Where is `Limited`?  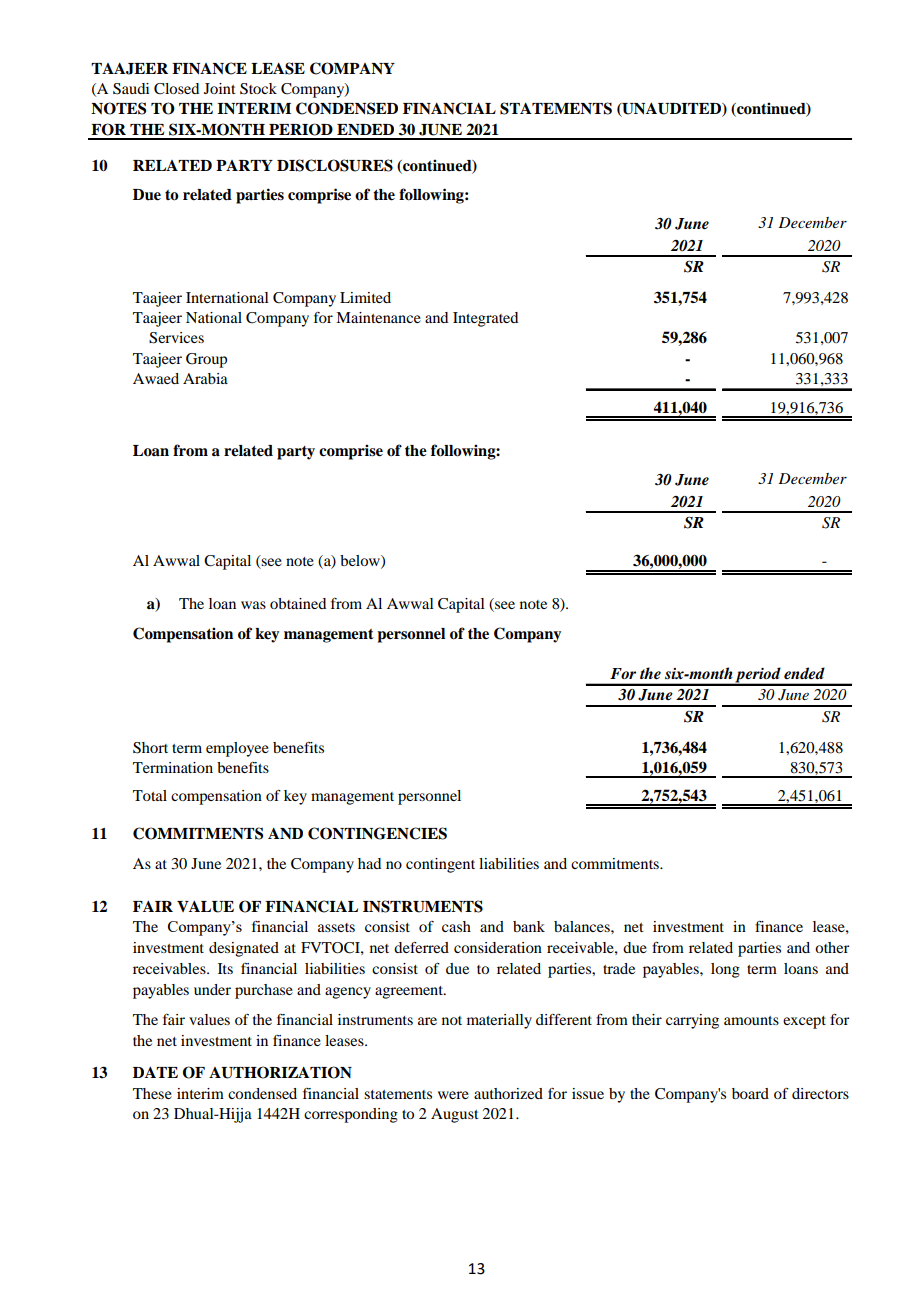 Limited is located at coordinates (365, 297).
